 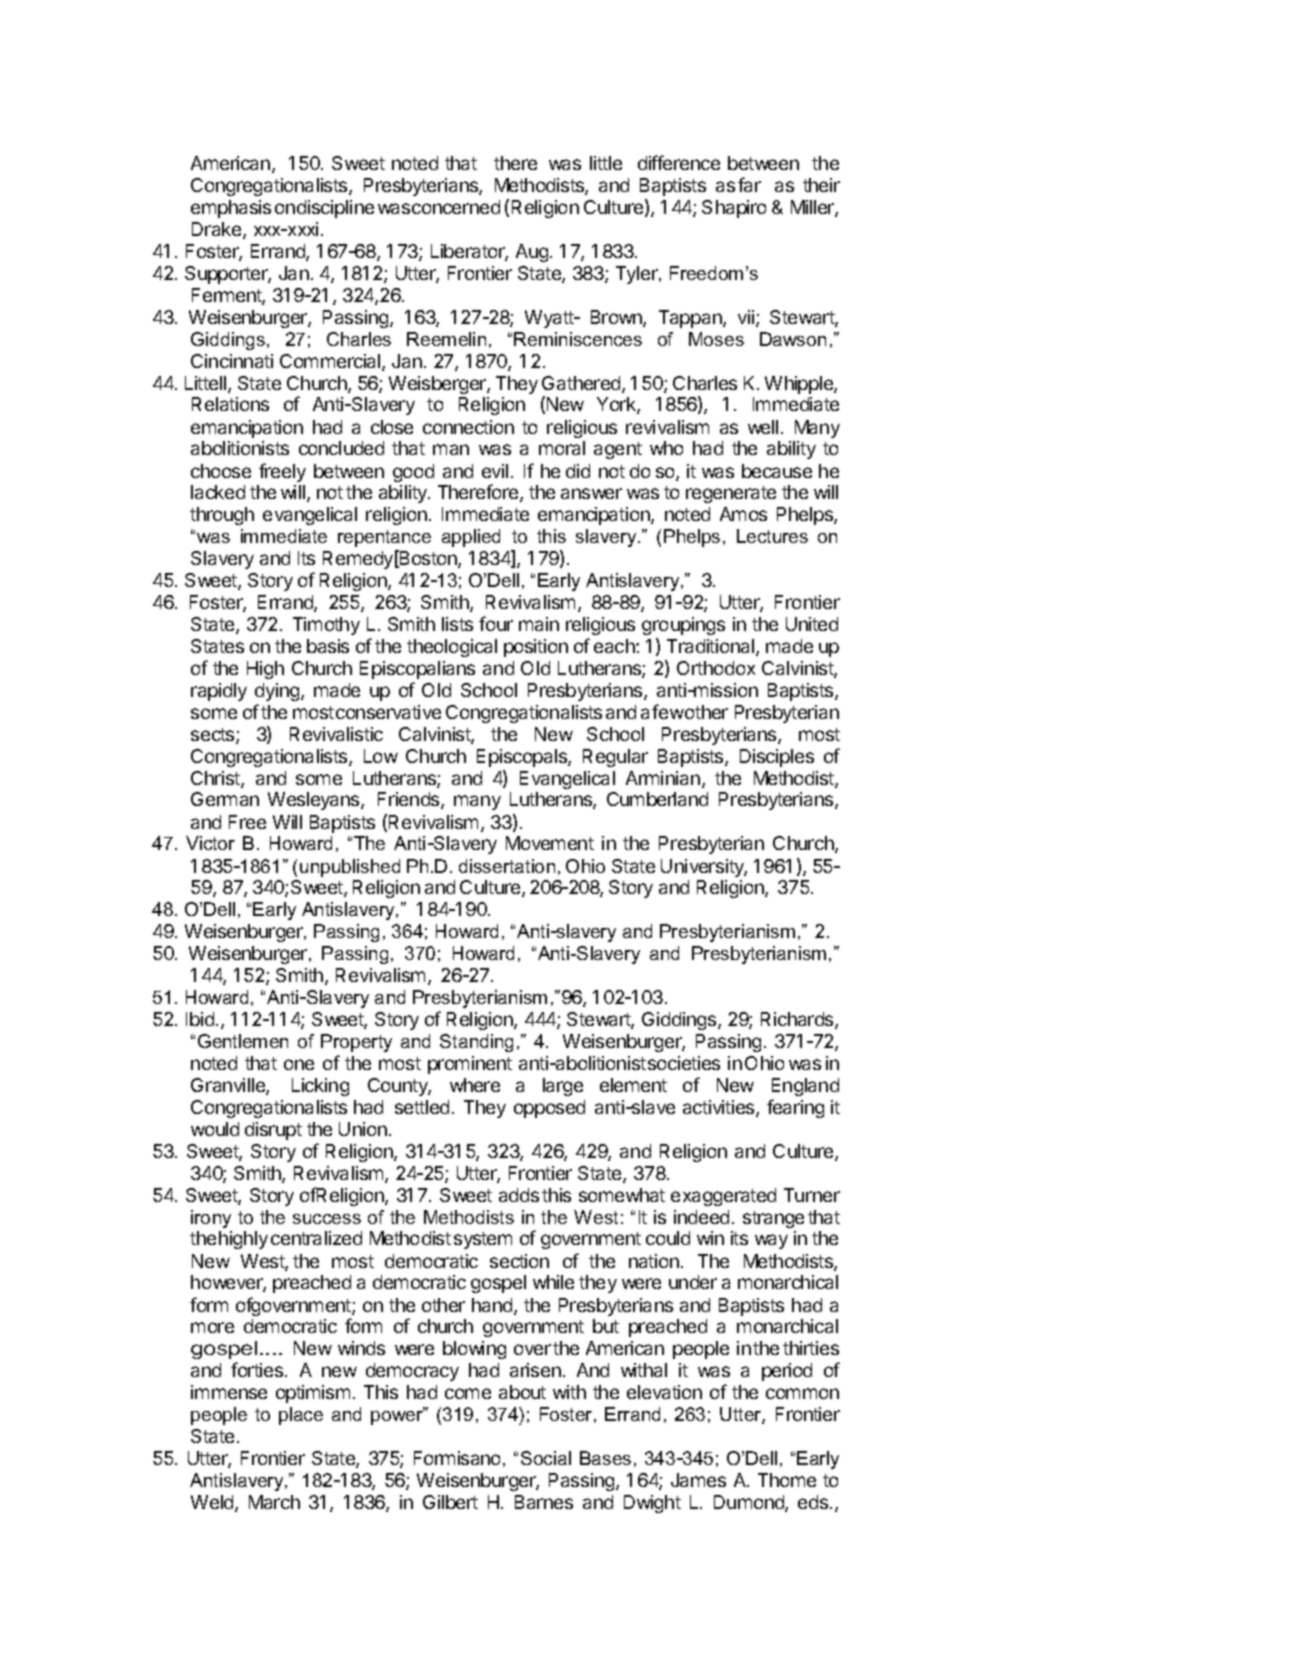 I want to click on German, so click(x=225, y=799).
